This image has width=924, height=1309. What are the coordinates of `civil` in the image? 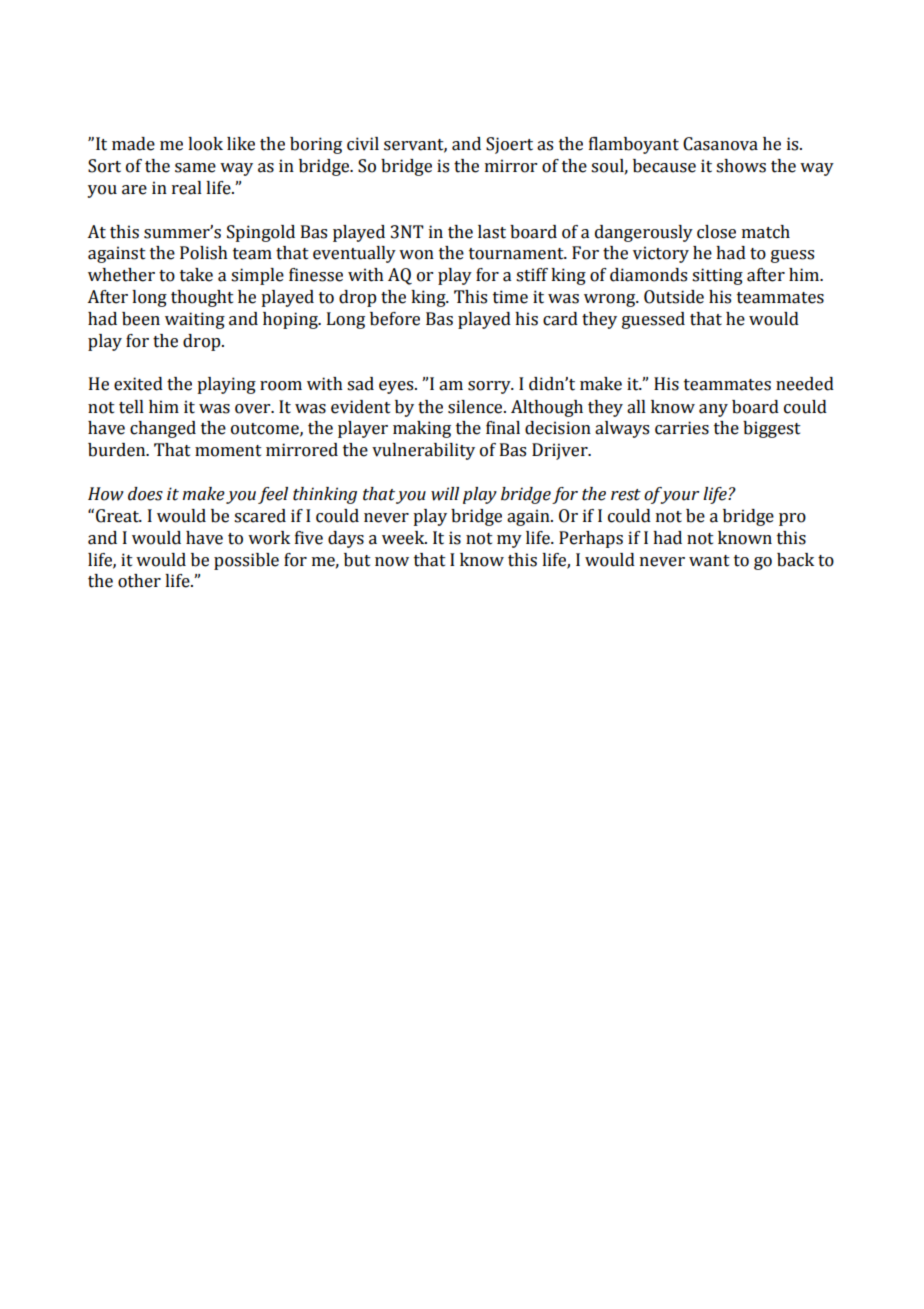 It's located at (363, 144).
